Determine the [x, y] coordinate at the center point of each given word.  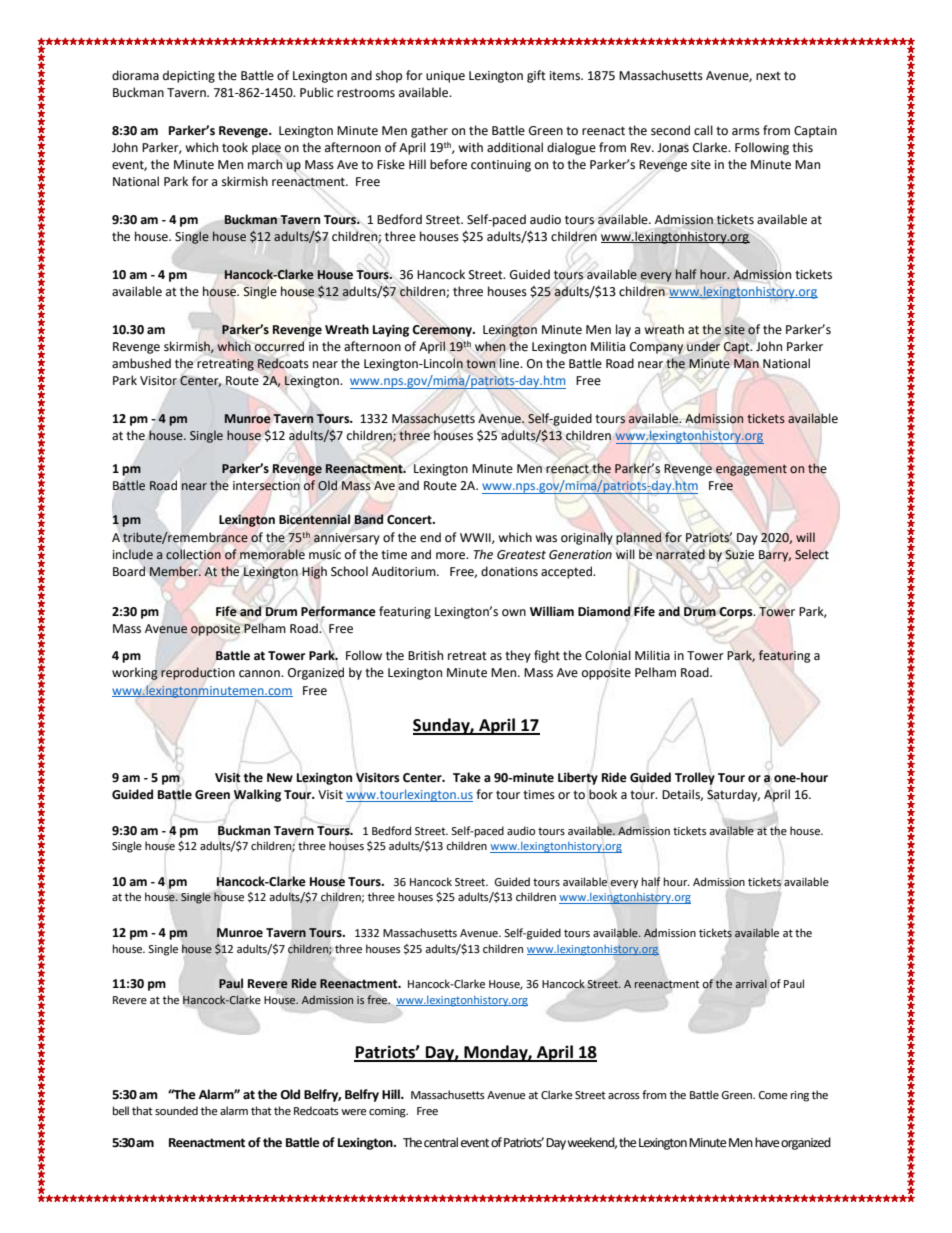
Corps [737, 614]
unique [445, 77]
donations [509, 571]
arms [746, 132]
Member [175, 571]
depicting [189, 76]
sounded [176, 1110]
